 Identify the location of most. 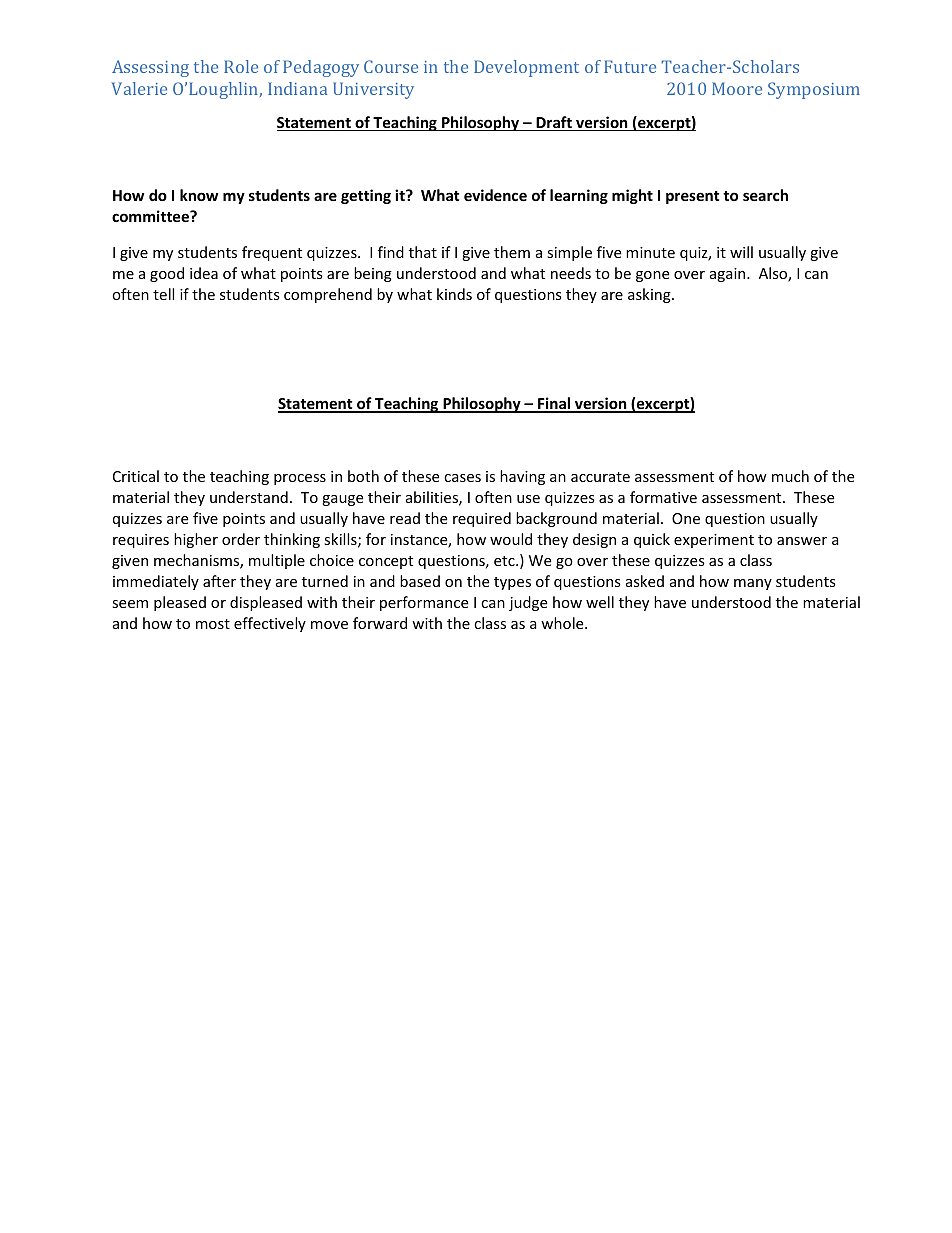
(213, 624).
